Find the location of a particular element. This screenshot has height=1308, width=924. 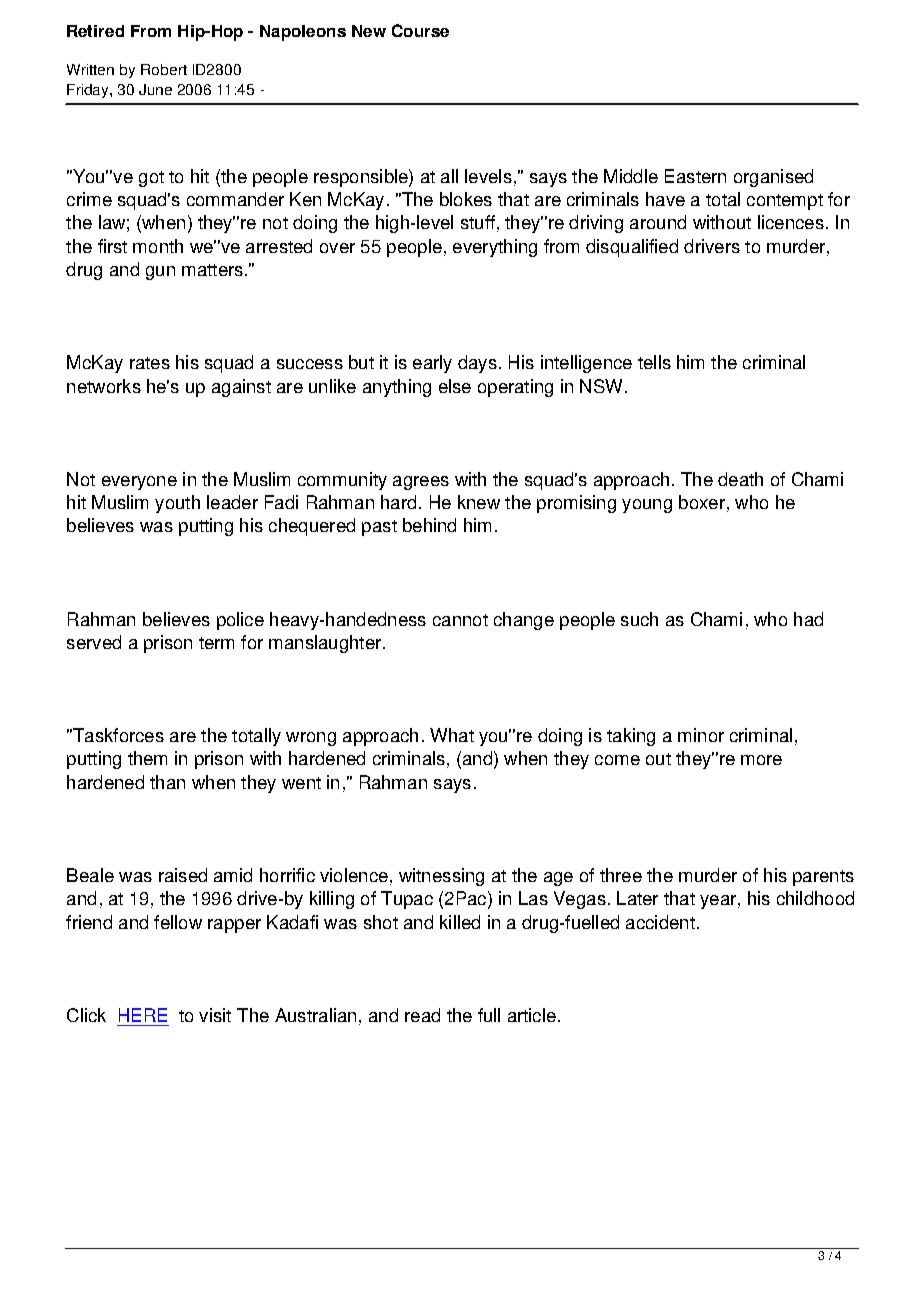

term is located at coordinates (216, 643).
